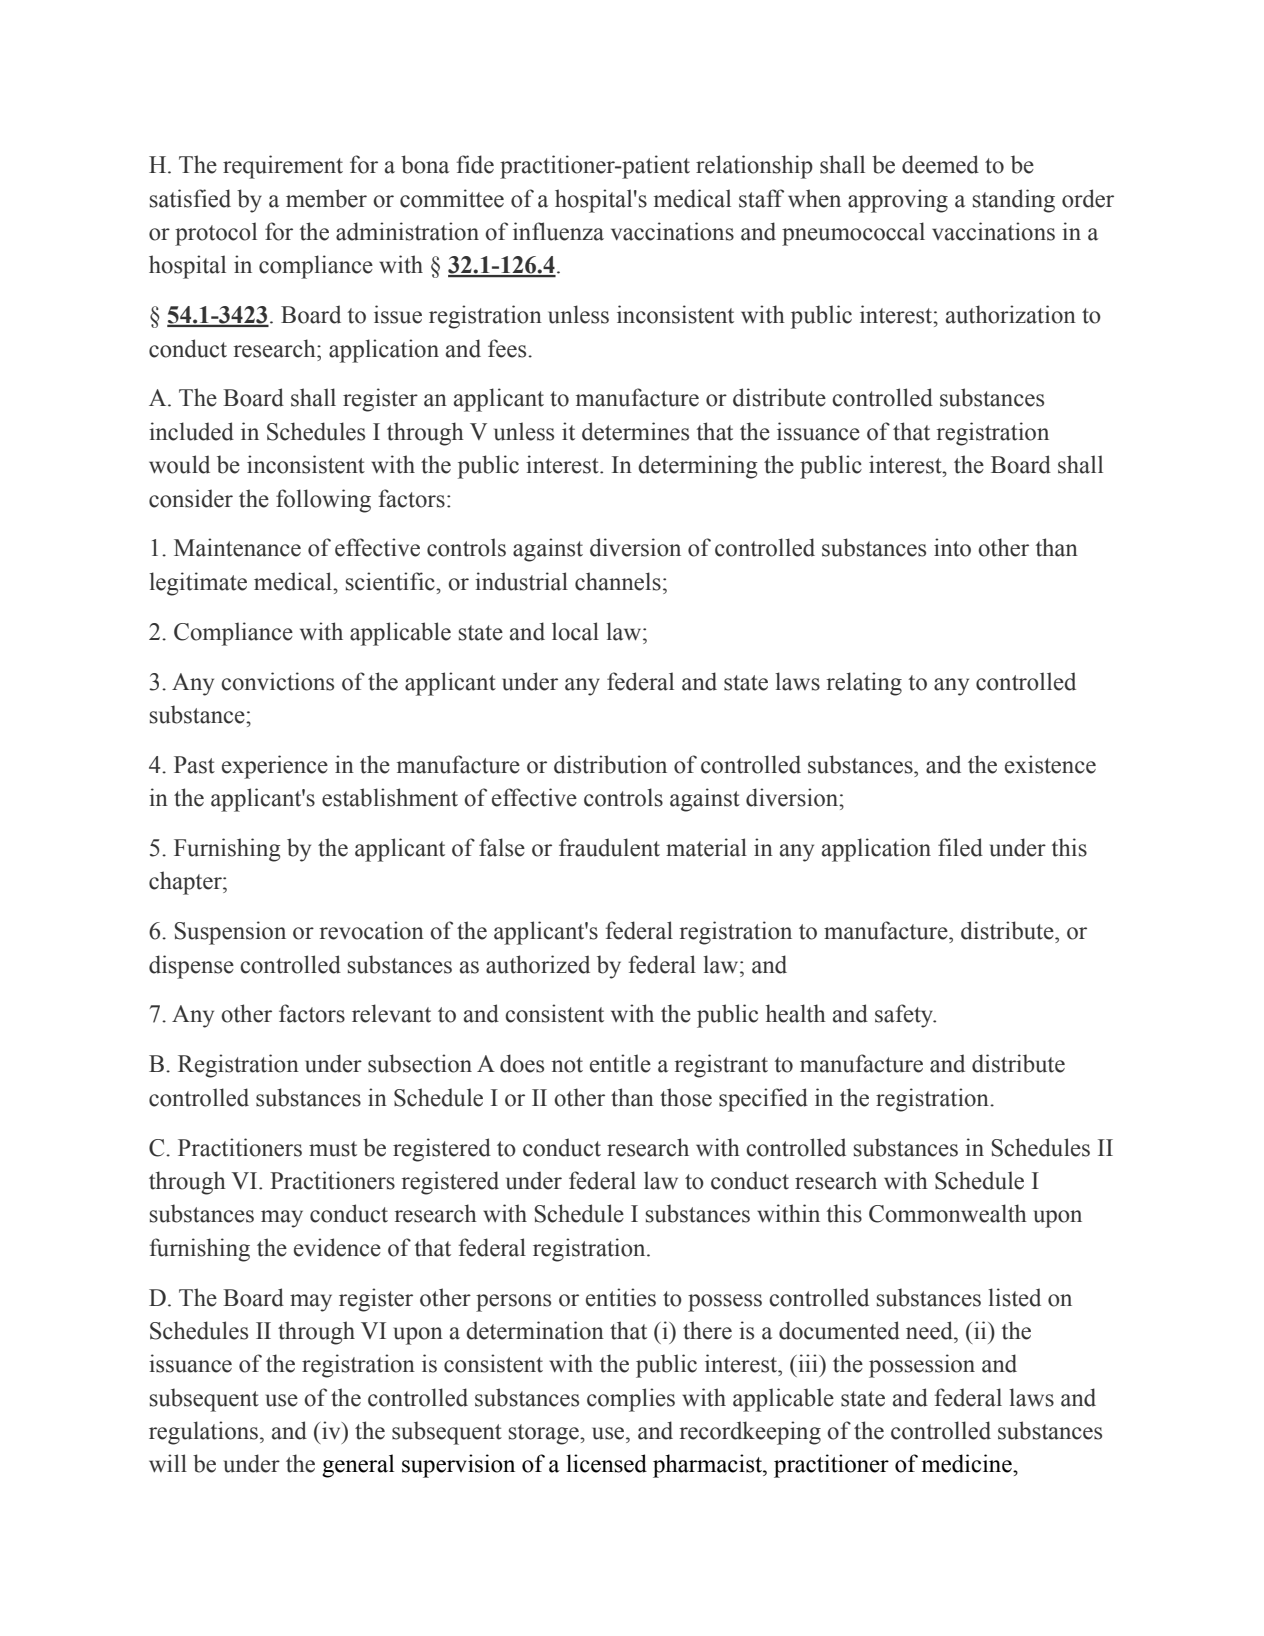 The width and height of the screenshot is (1264, 1636). What do you see at coordinates (203, 1433) in the screenshot?
I see `regulations` at bounding box center [203, 1433].
